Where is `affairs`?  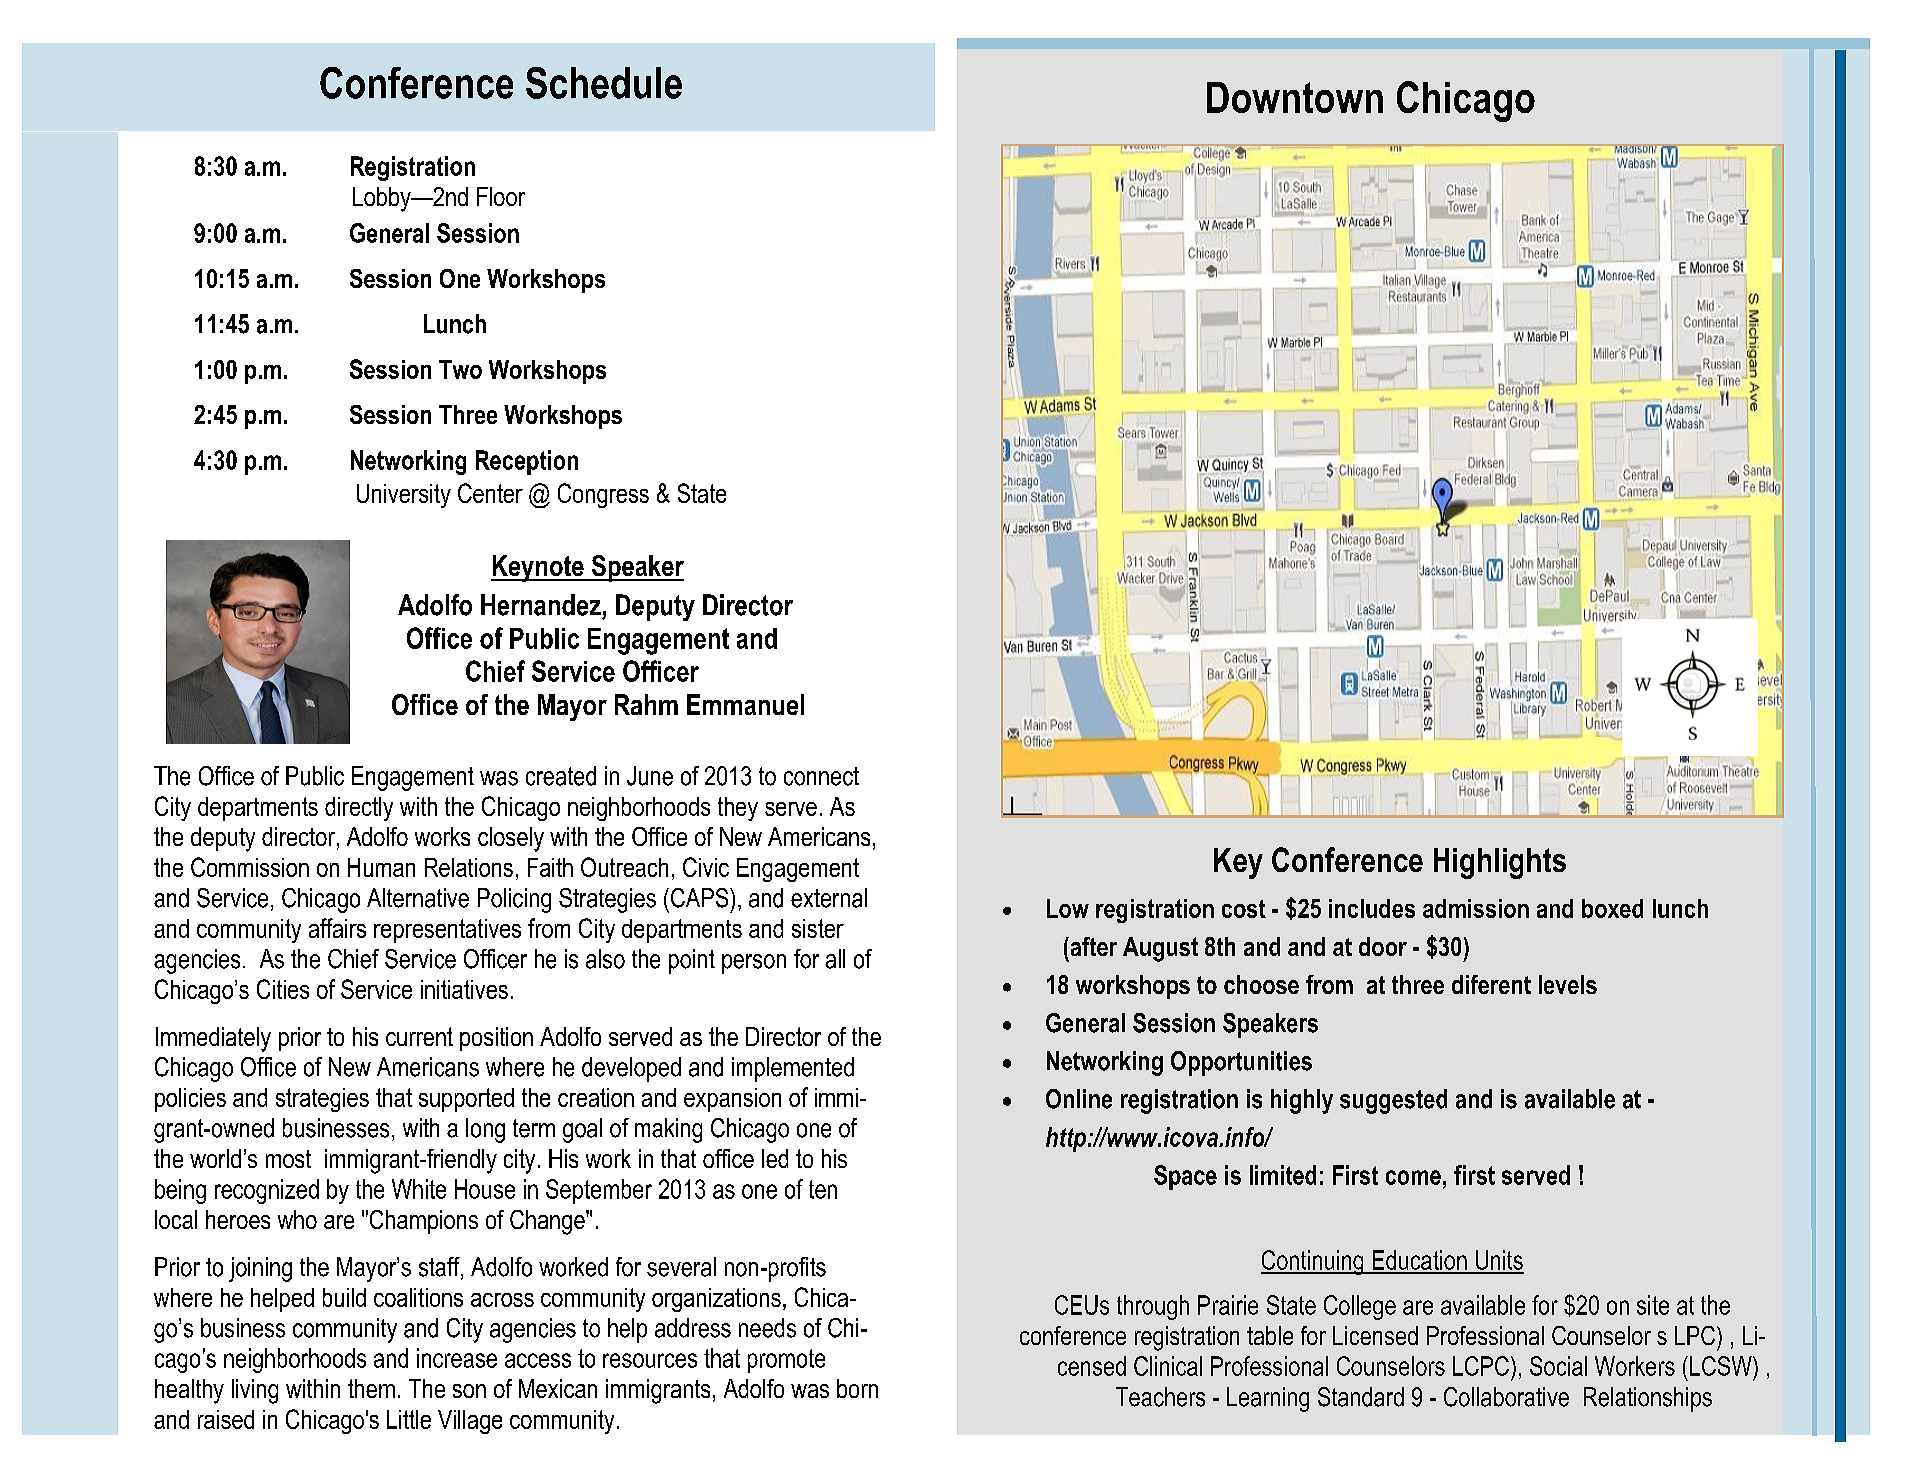
affairs is located at coordinates (337, 928).
